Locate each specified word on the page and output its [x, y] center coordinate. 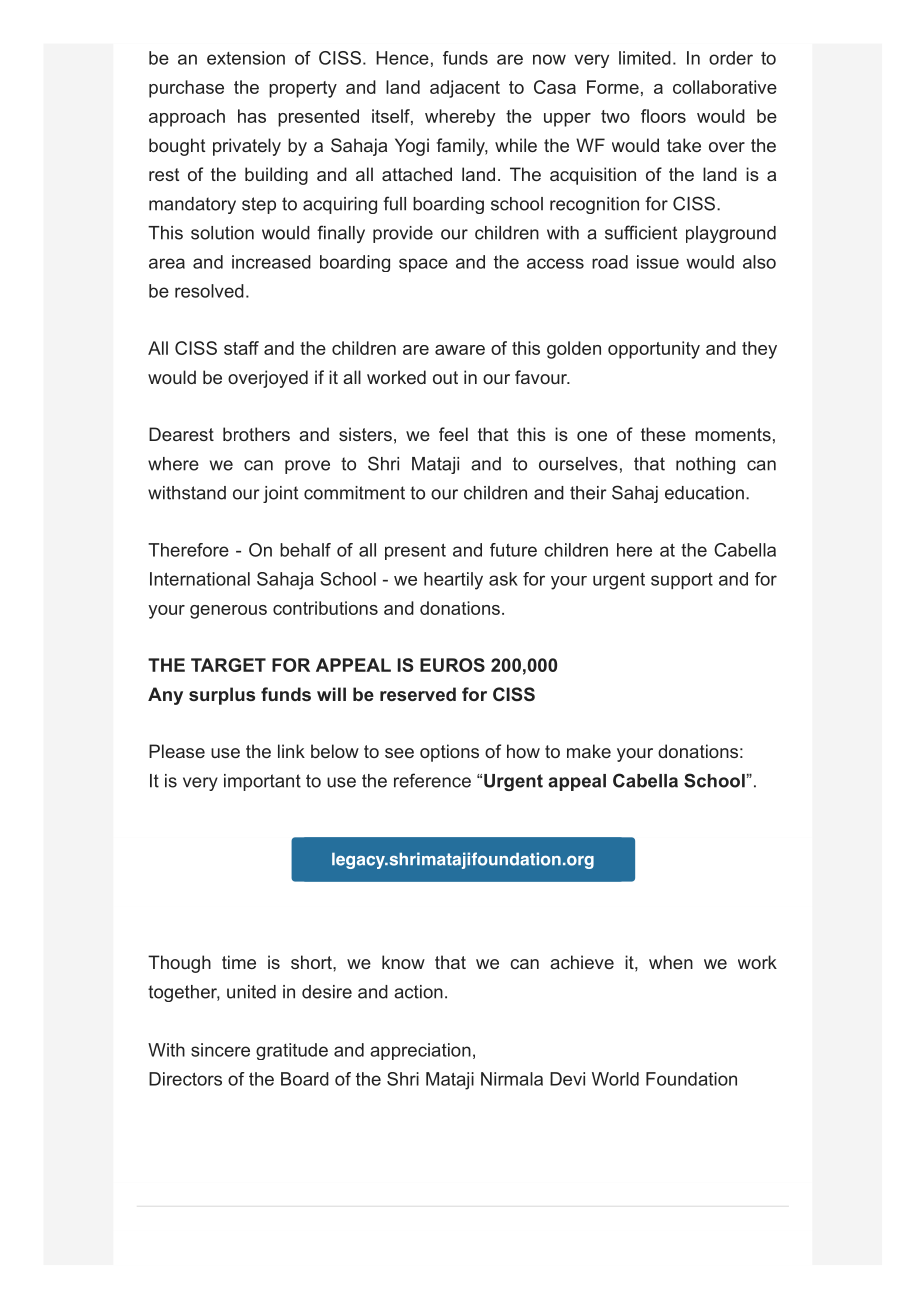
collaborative [725, 87]
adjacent [465, 89]
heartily [453, 581]
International [200, 579]
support [682, 580]
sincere [220, 1050]
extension [246, 58]
